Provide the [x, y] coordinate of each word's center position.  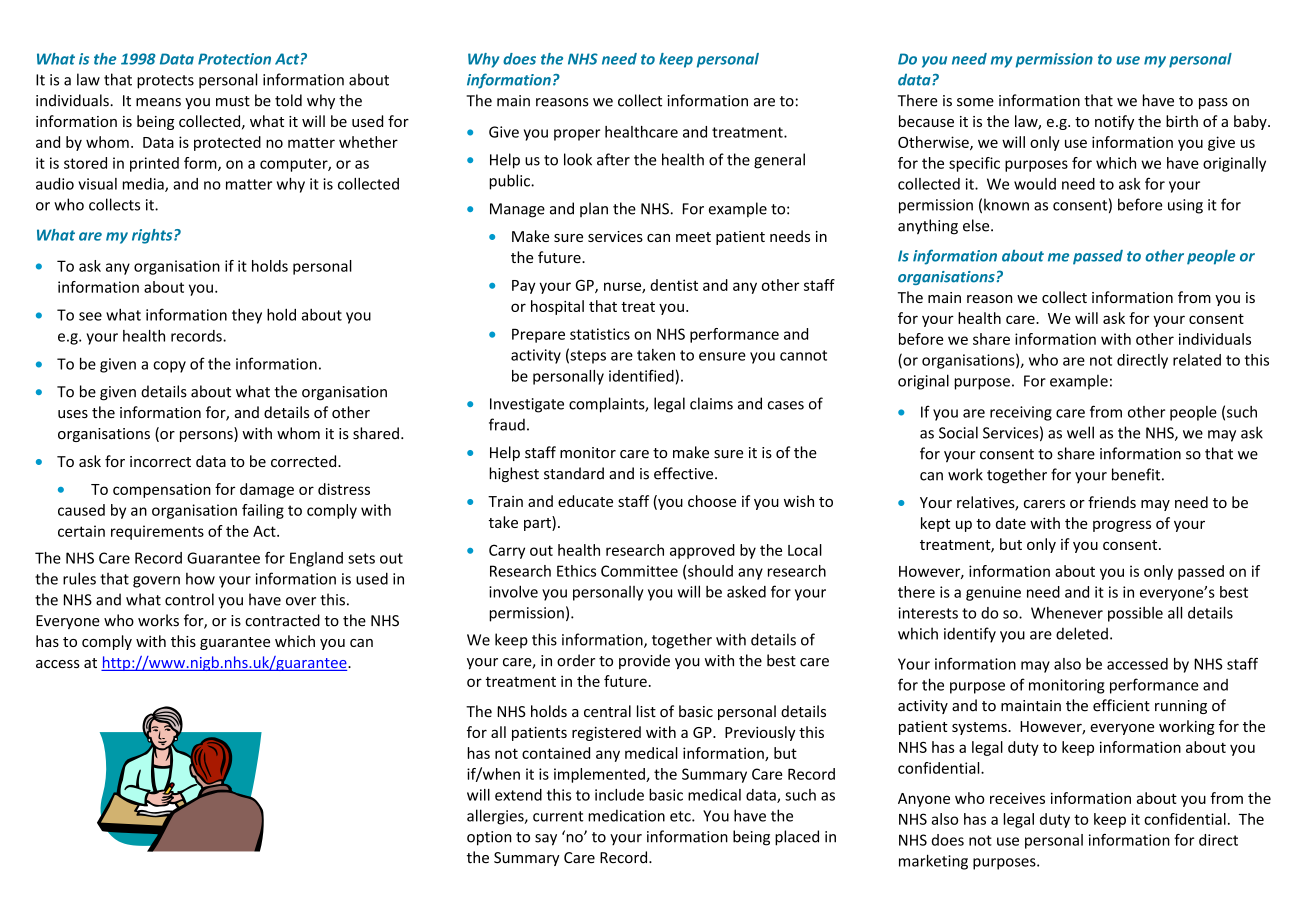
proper [577, 135]
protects [165, 82]
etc [681, 816]
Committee [639, 571]
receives [1017, 798]
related [1197, 360]
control [189, 599]
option [489, 838]
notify [1114, 122]
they [247, 316]
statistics [600, 334]
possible [1135, 614]
